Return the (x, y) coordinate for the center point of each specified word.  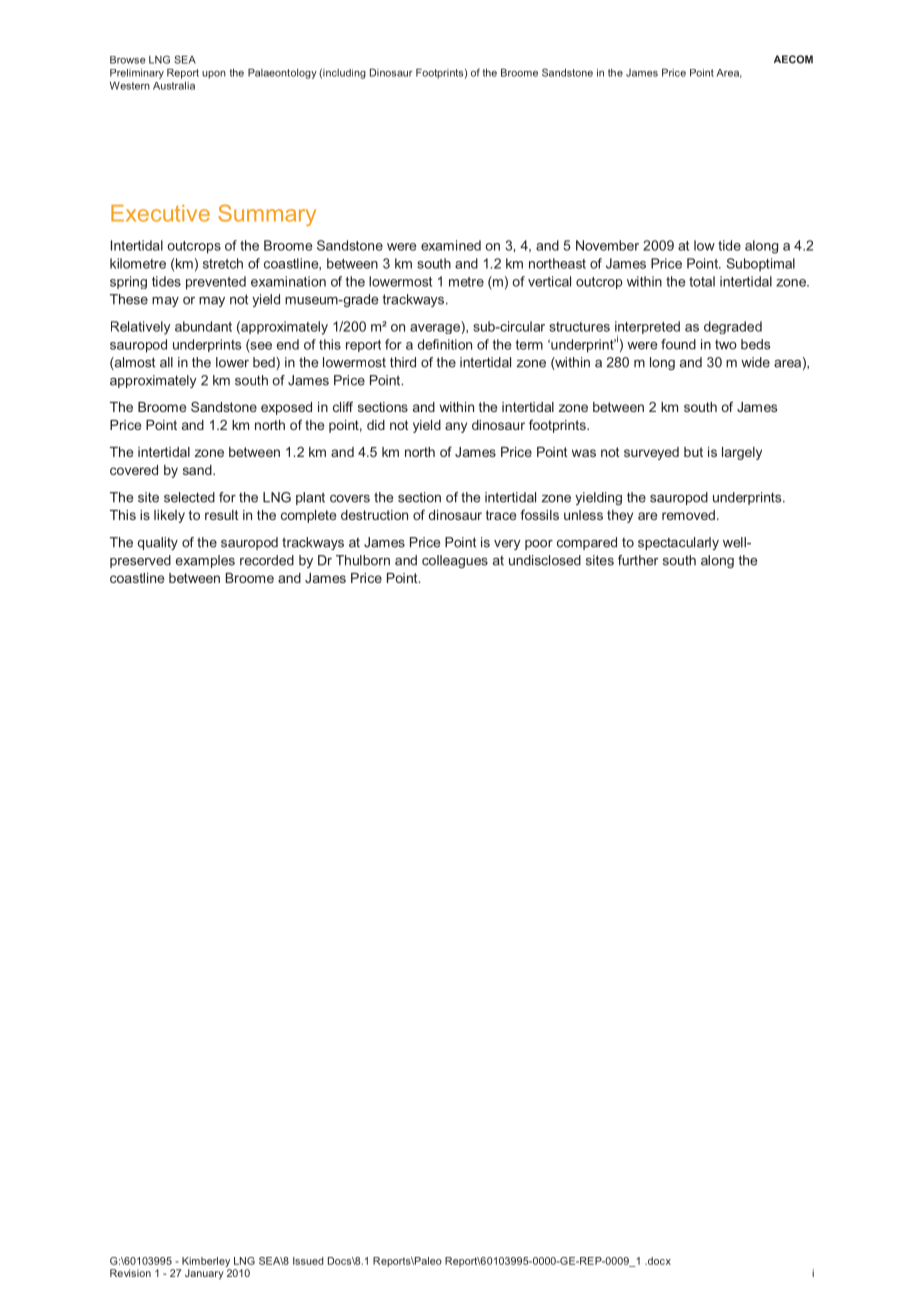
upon (214, 75)
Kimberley (206, 1262)
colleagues (455, 561)
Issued (308, 1261)
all (166, 362)
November (607, 245)
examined (451, 245)
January (204, 1274)
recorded (267, 560)
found (678, 344)
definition (445, 344)
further (638, 560)
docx (658, 1261)
